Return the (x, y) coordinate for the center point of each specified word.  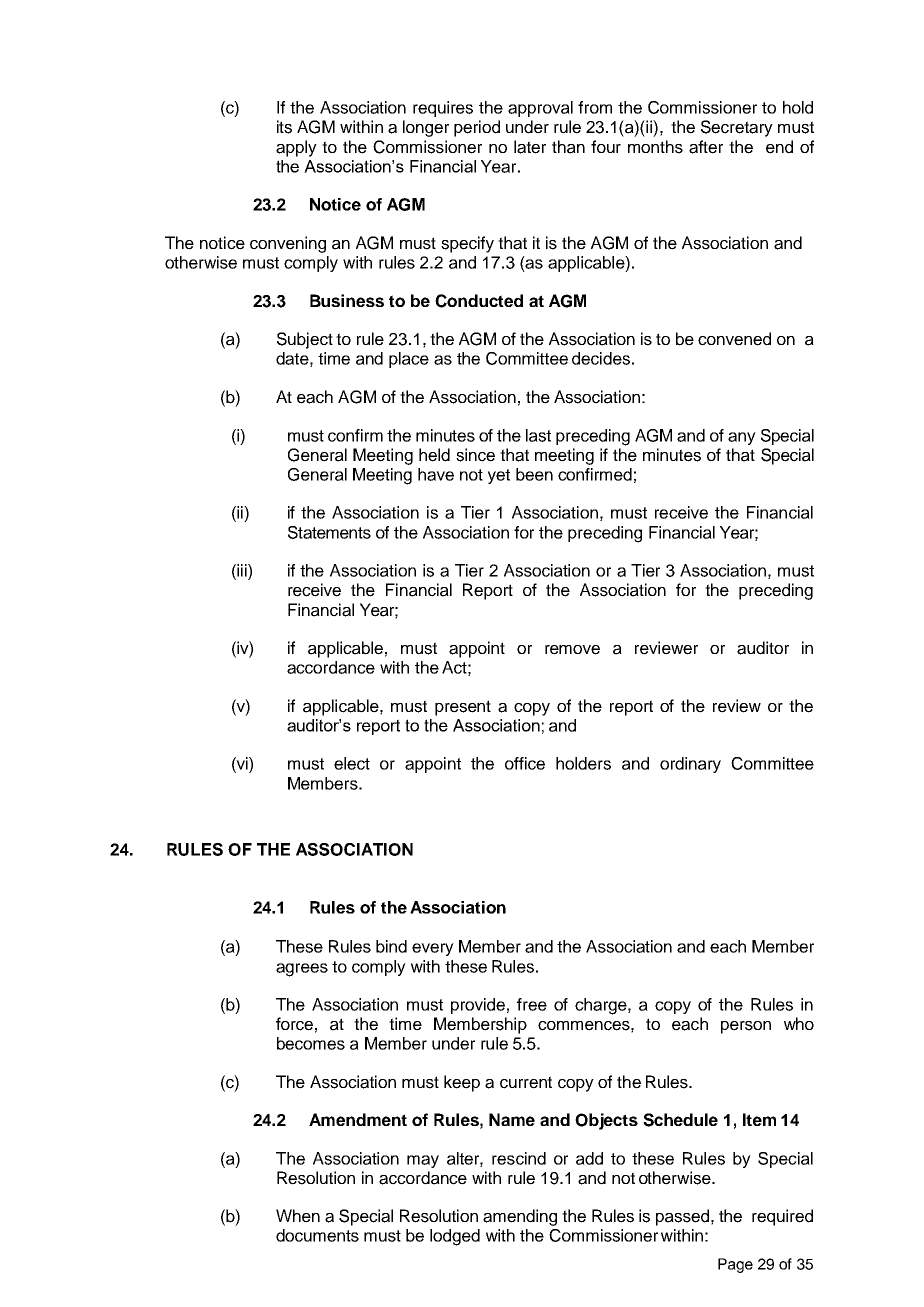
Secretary (737, 128)
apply (296, 148)
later (530, 147)
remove (572, 650)
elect (352, 763)
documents (317, 1235)
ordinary (690, 765)
